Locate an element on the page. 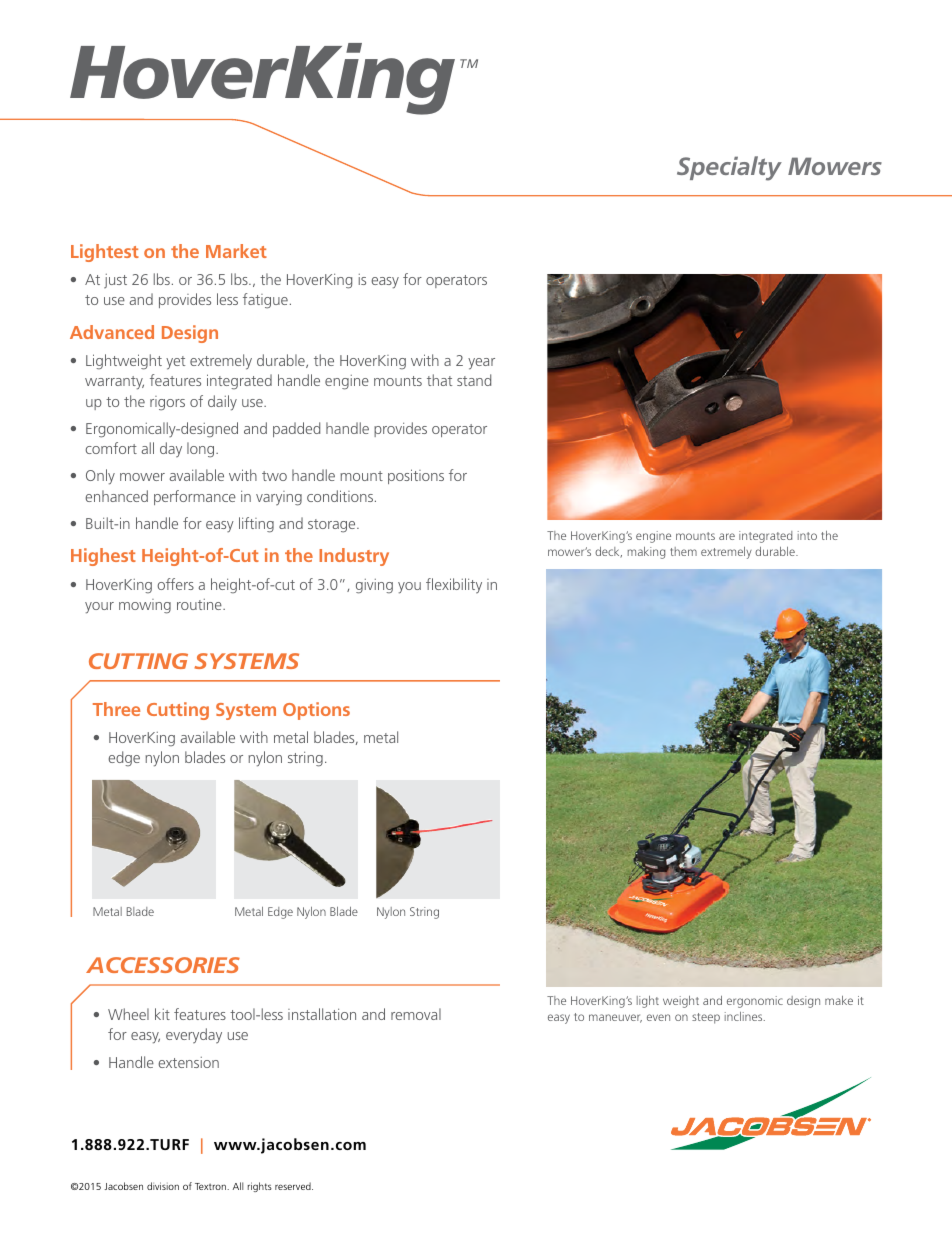 The height and width of the image is (1233, 952). flexibility is located at coordinates (454, 585).
